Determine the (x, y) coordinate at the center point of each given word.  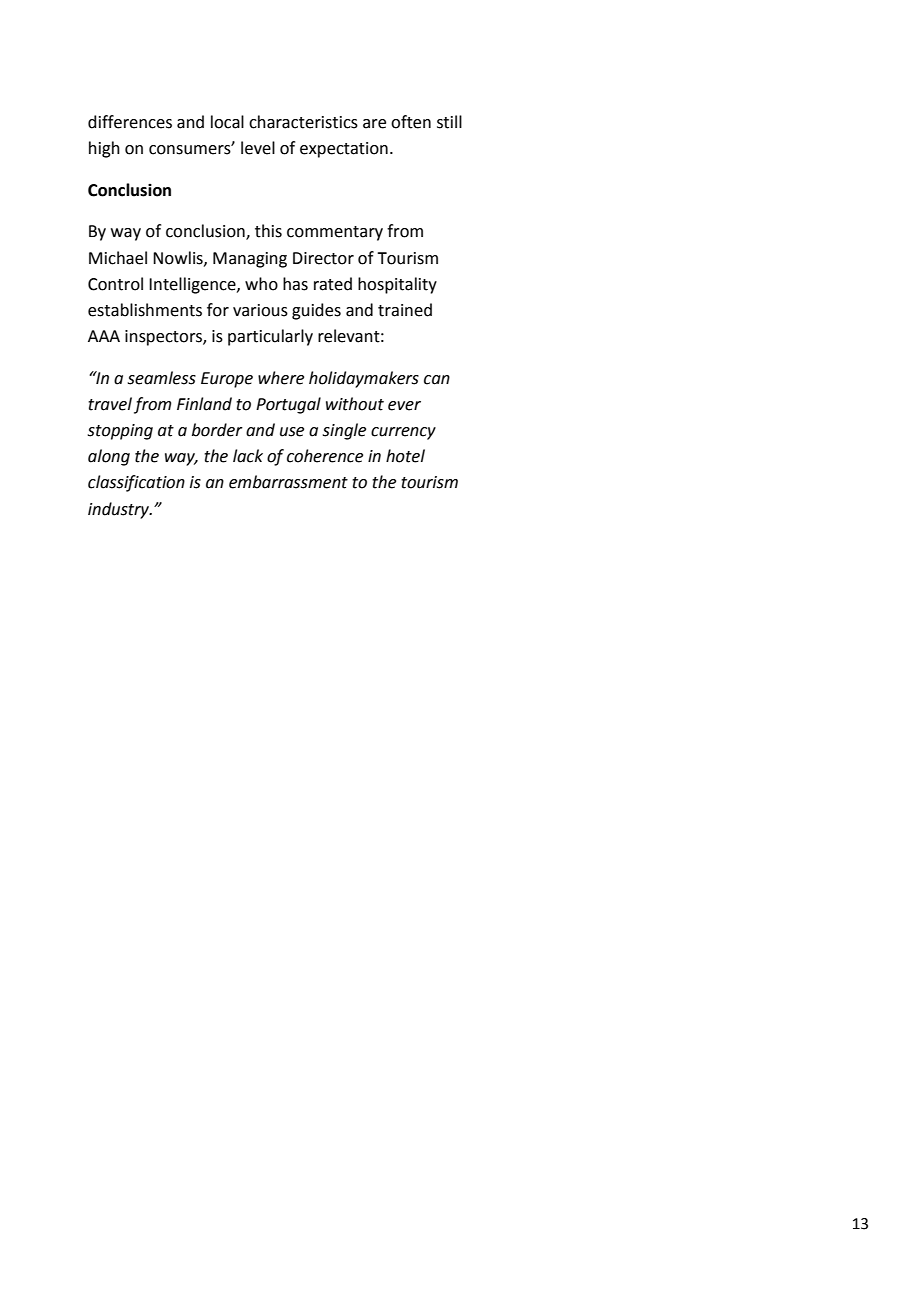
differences (130, 122)
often (411, 122)
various (260, 310)
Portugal (288, 405)
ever (404, 406)
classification (136, 483)
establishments (145, 310)
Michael (118, 258)
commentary (335, 233)
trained (405, 310)
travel (110, 404)
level (258, 148)
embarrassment (288, 482)
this (268, 231)
